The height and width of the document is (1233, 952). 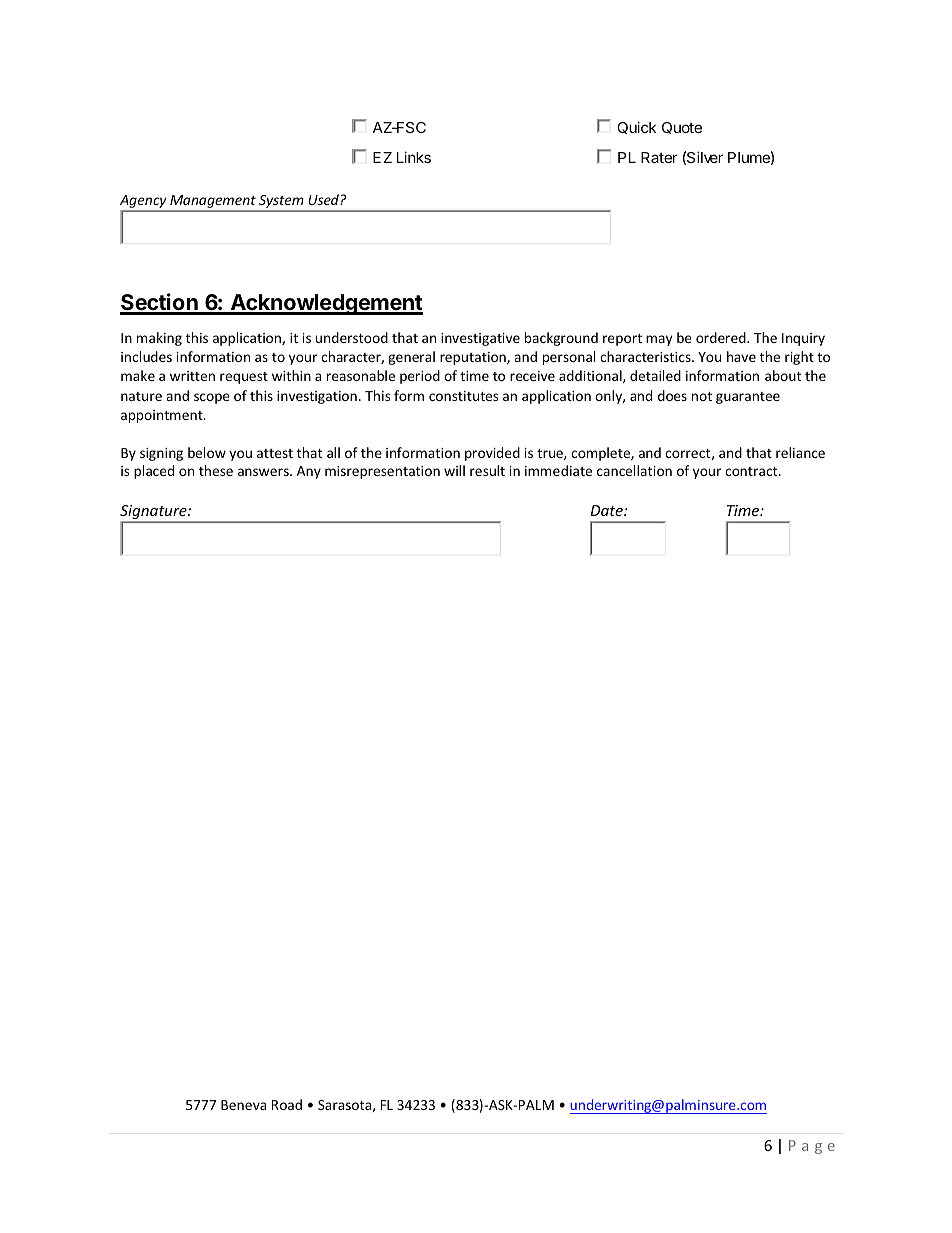 I want to click on Links, so click(x=414, y=157).
